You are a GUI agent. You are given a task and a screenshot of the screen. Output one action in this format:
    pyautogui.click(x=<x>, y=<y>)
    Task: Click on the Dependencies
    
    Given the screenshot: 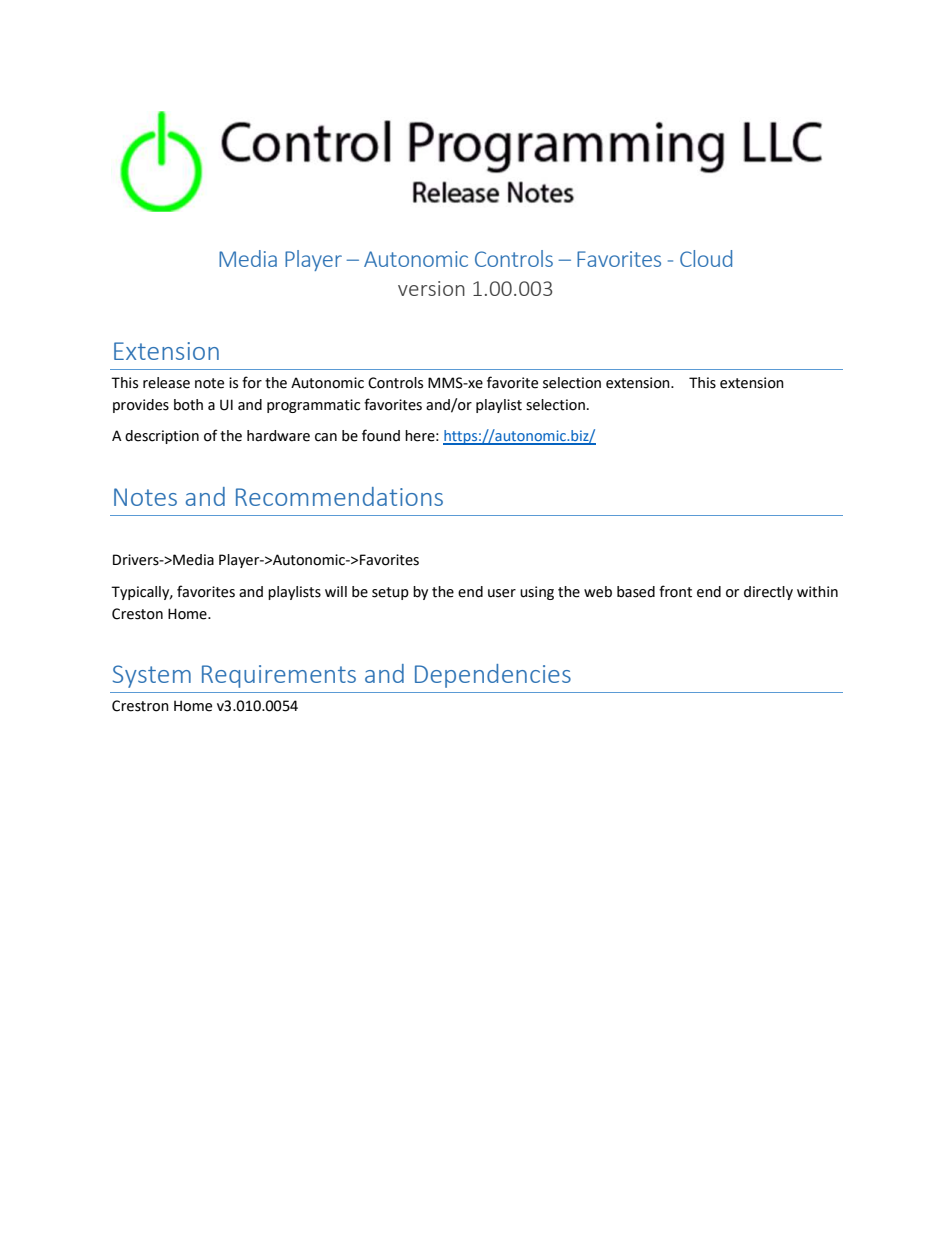 What is the action you would take?
    pyautogui.click(x=493, y=676)
